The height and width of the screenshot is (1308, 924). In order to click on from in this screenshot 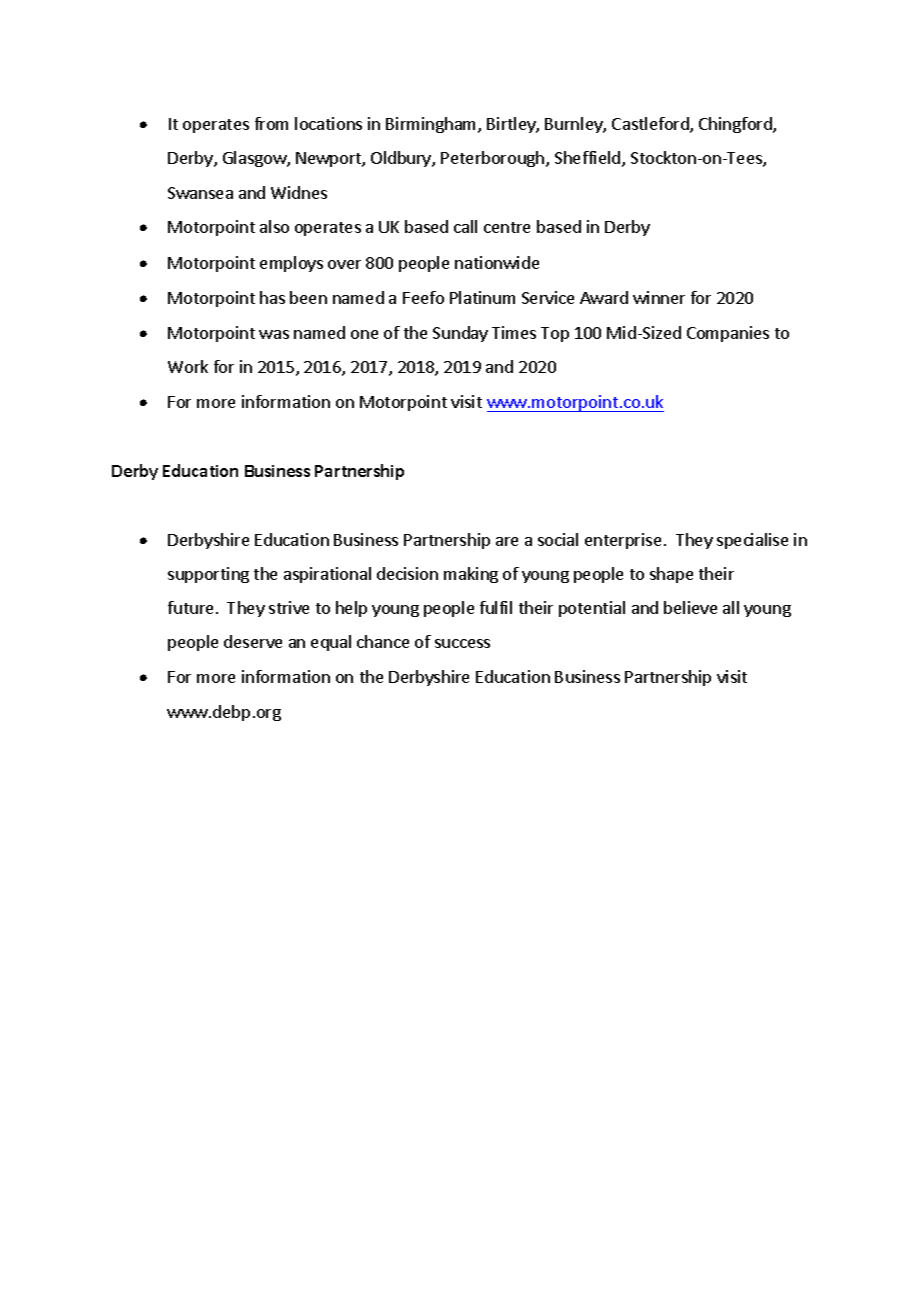, I will do `click(271, 123)`.
